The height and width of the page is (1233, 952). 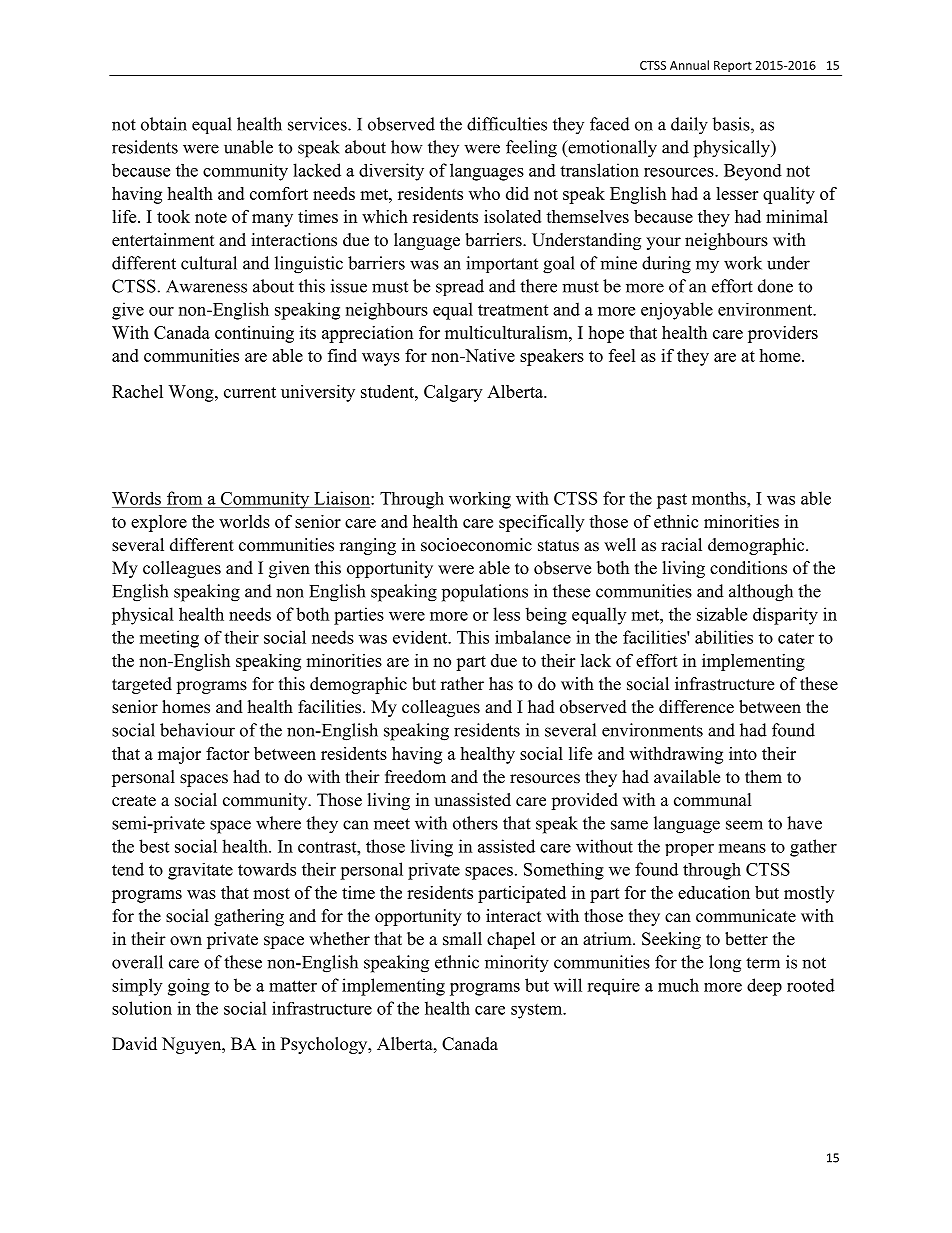 I want to click on conditions, so click(x=748, y=568).
